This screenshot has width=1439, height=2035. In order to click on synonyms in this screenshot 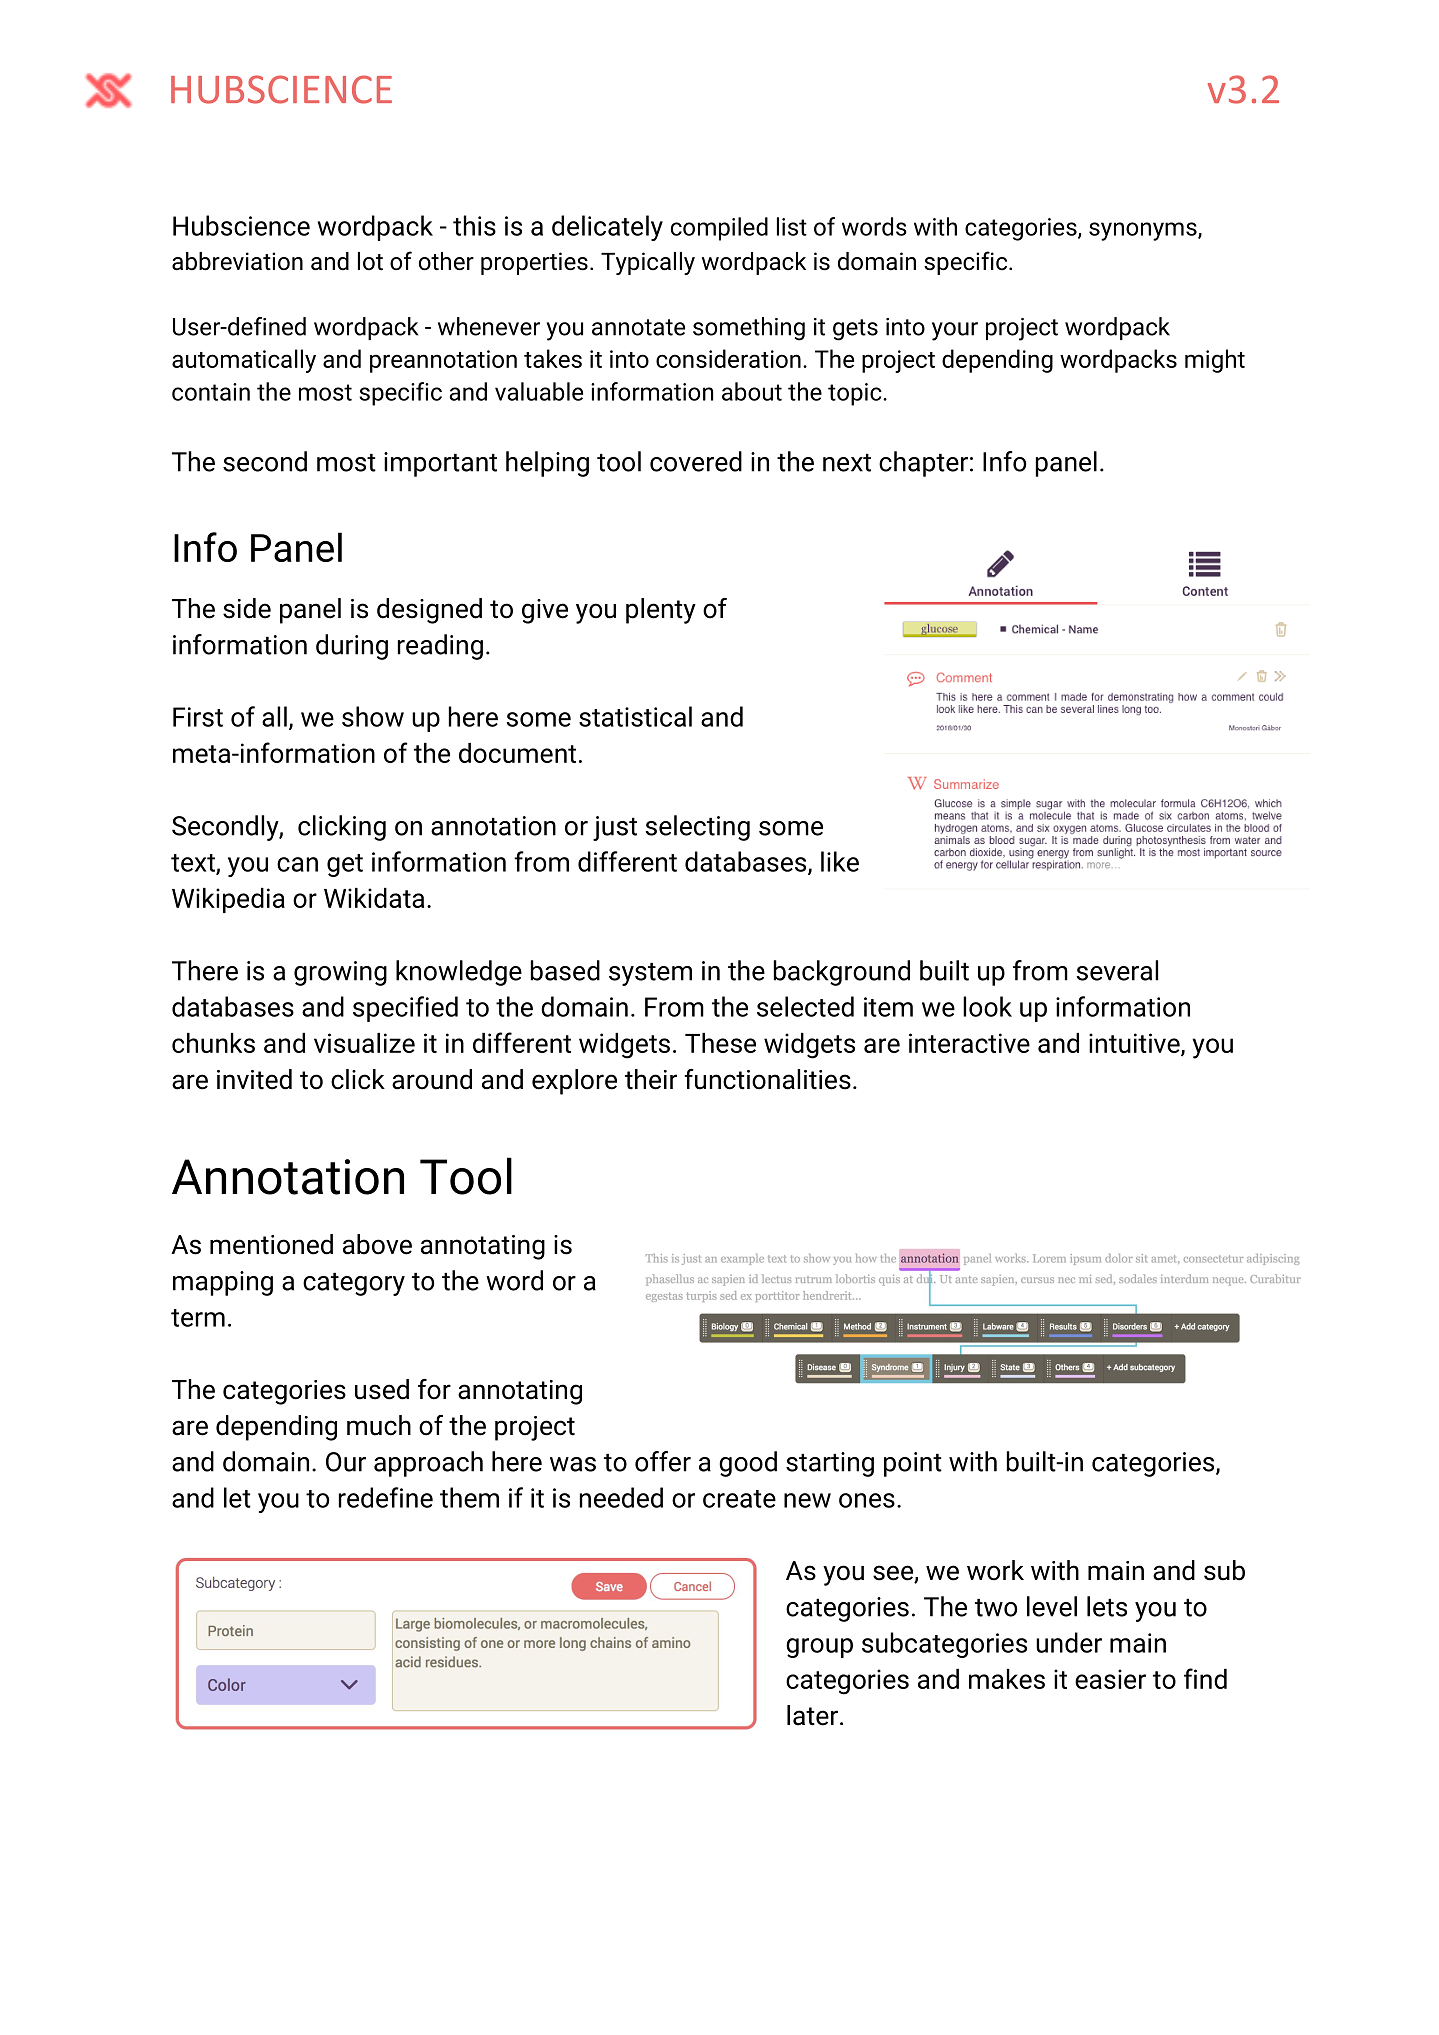, I will do `click(1144, 231)`.
